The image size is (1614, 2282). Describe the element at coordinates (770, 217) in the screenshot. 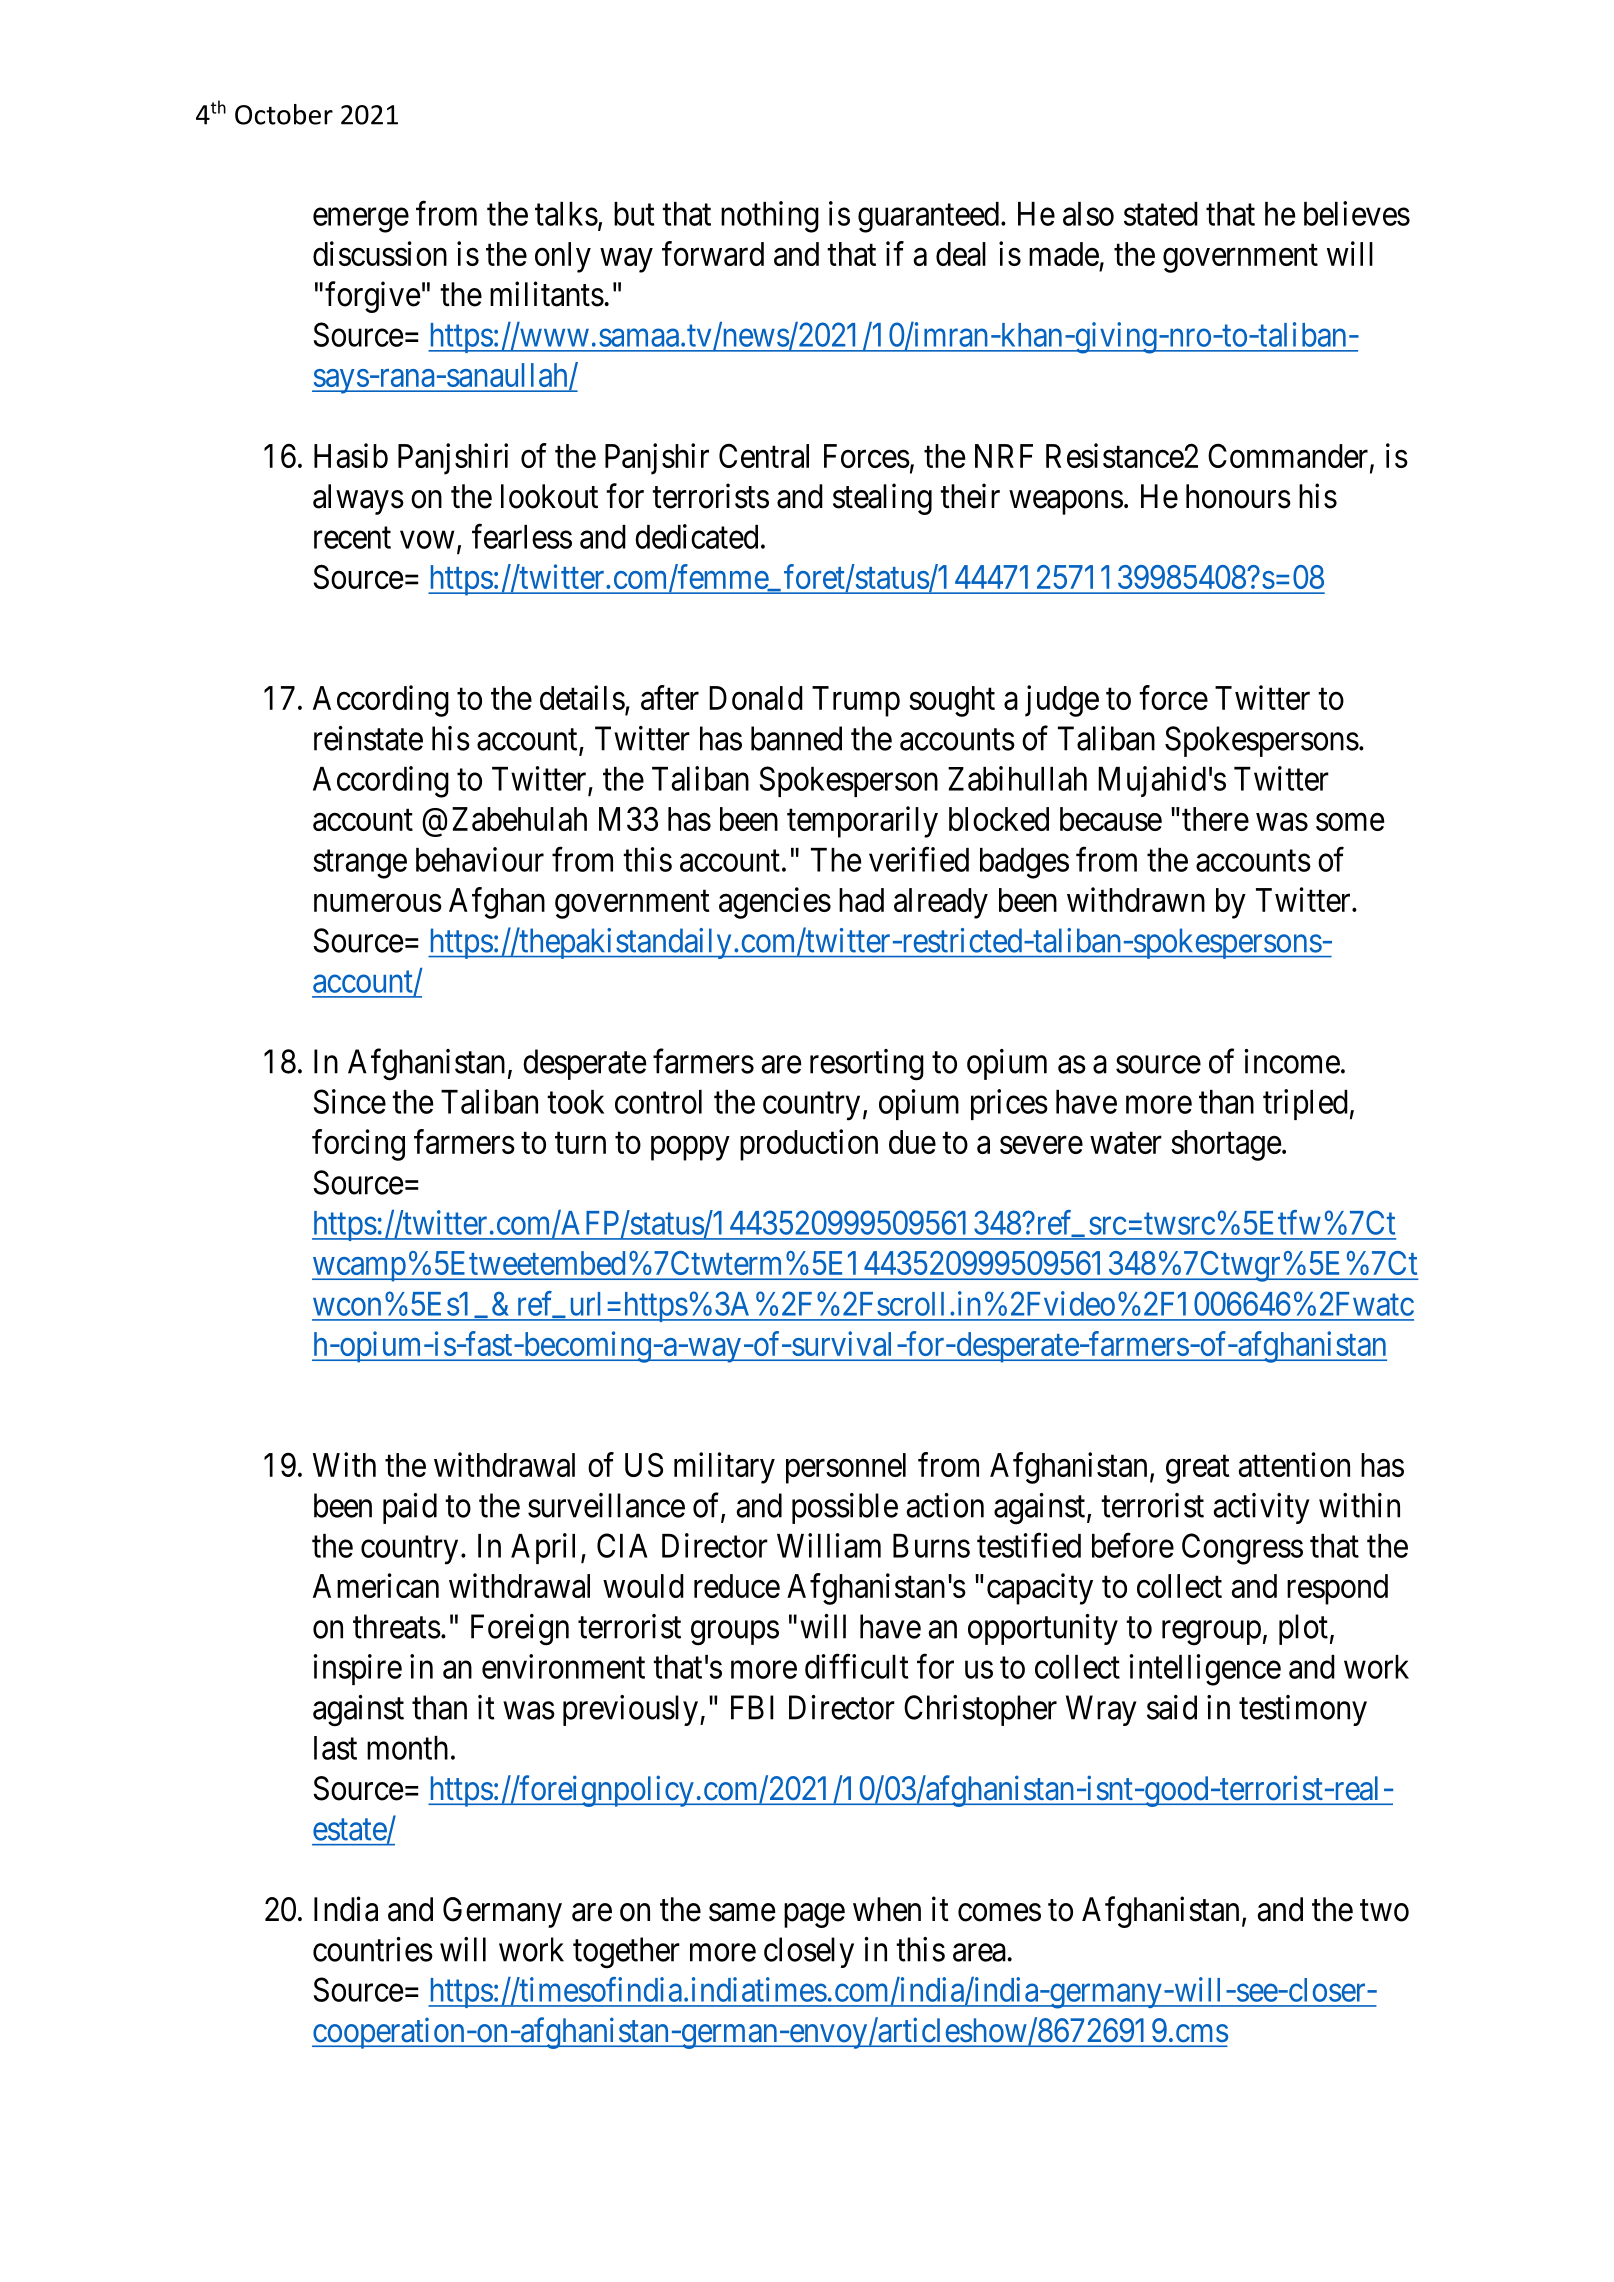

I see `nothing` at that location.
